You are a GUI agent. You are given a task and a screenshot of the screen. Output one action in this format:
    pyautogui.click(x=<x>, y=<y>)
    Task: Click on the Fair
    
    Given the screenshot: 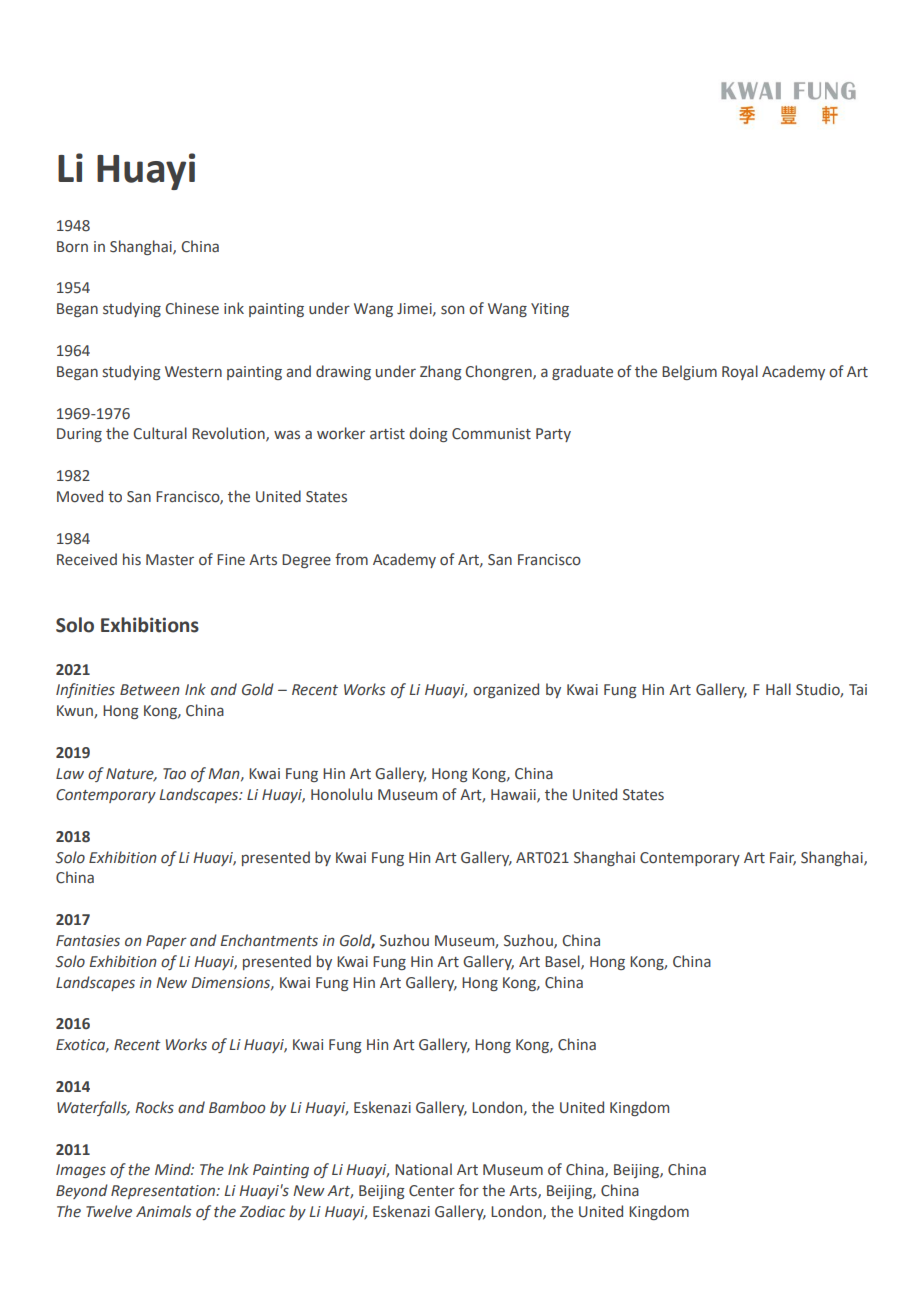 What is the action you would take?
    pyautogui.click(x=783, y=858)
